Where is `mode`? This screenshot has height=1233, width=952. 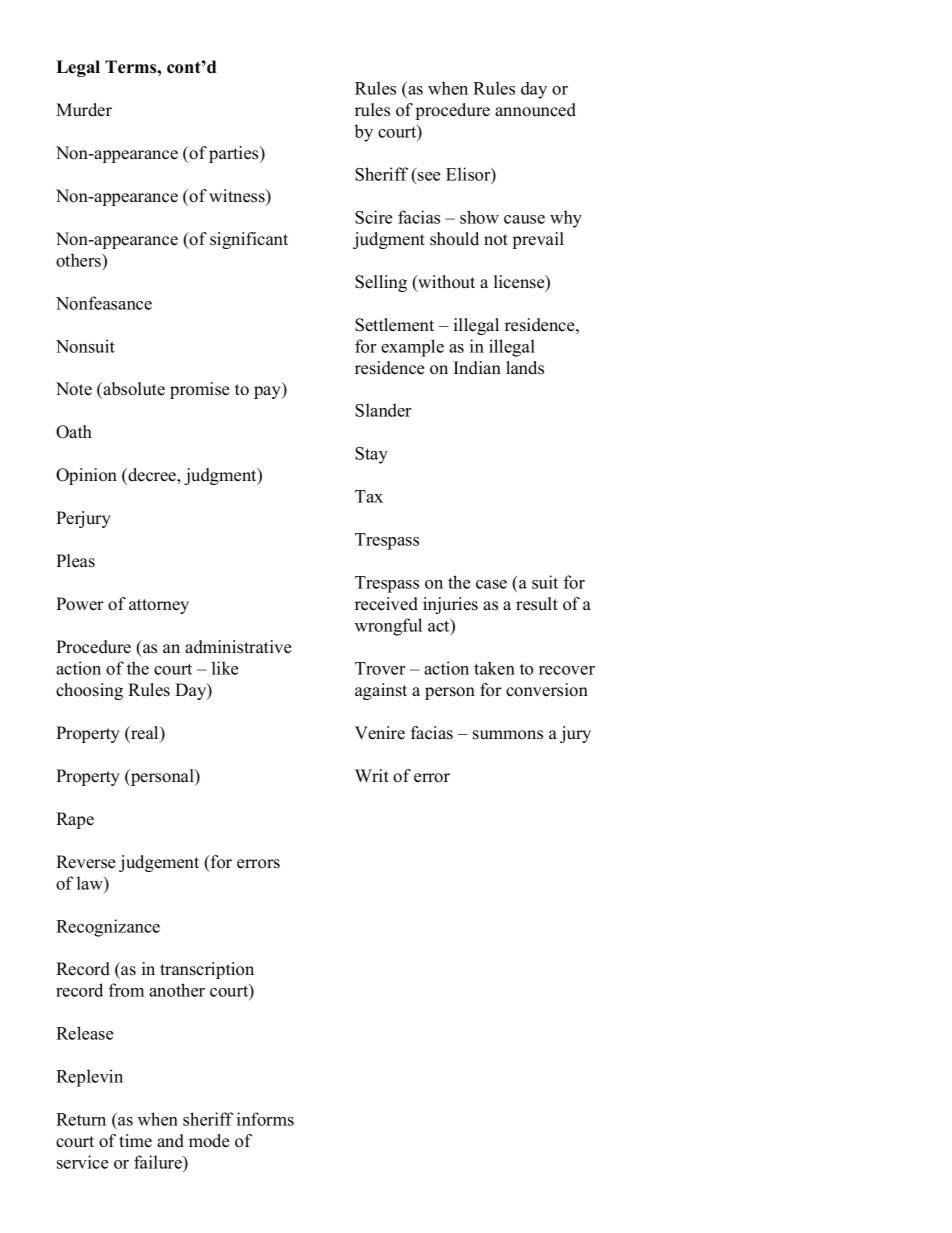 mode is located at coordinates (209, 1141).
